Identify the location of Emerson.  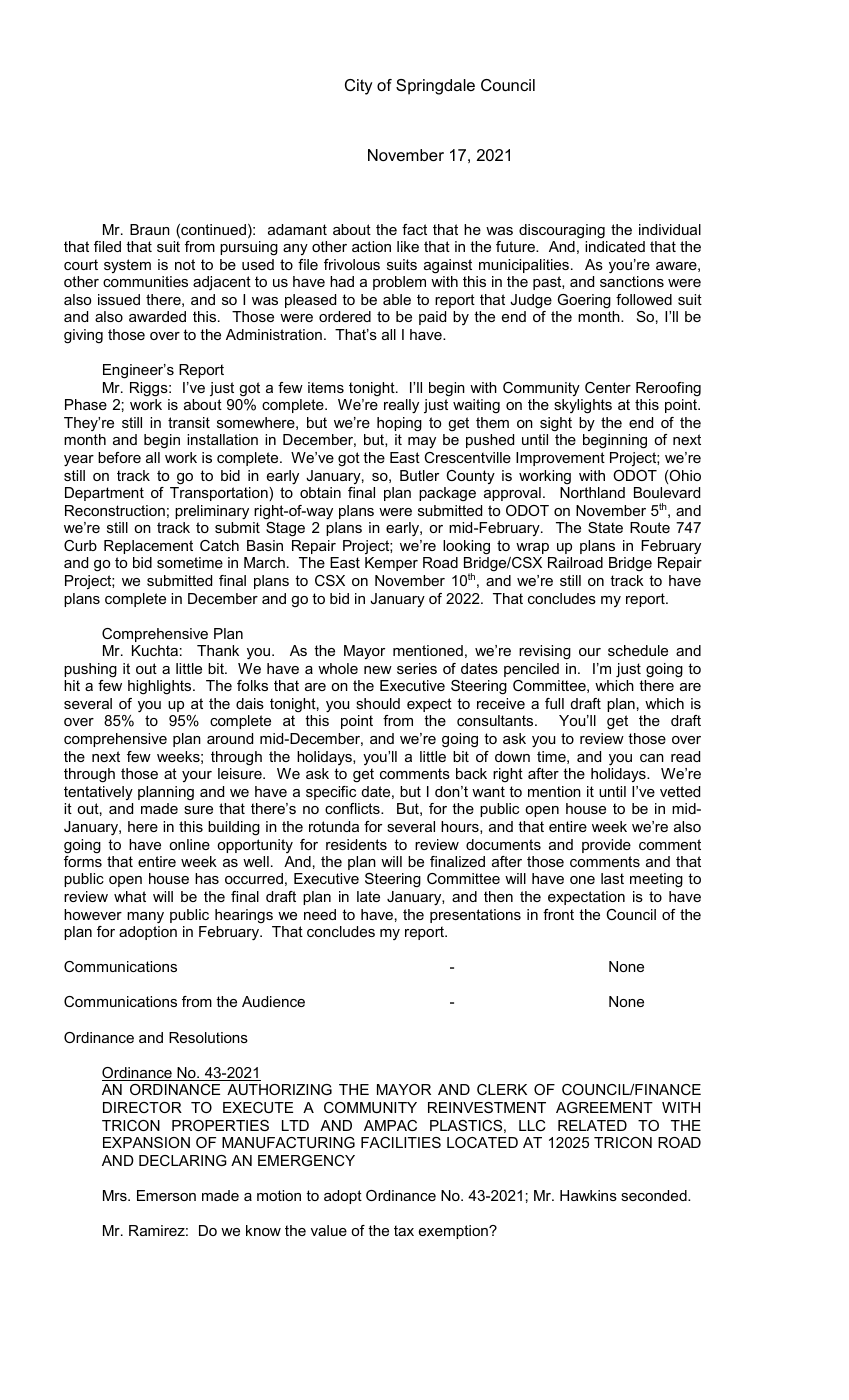
(166, 1195).
